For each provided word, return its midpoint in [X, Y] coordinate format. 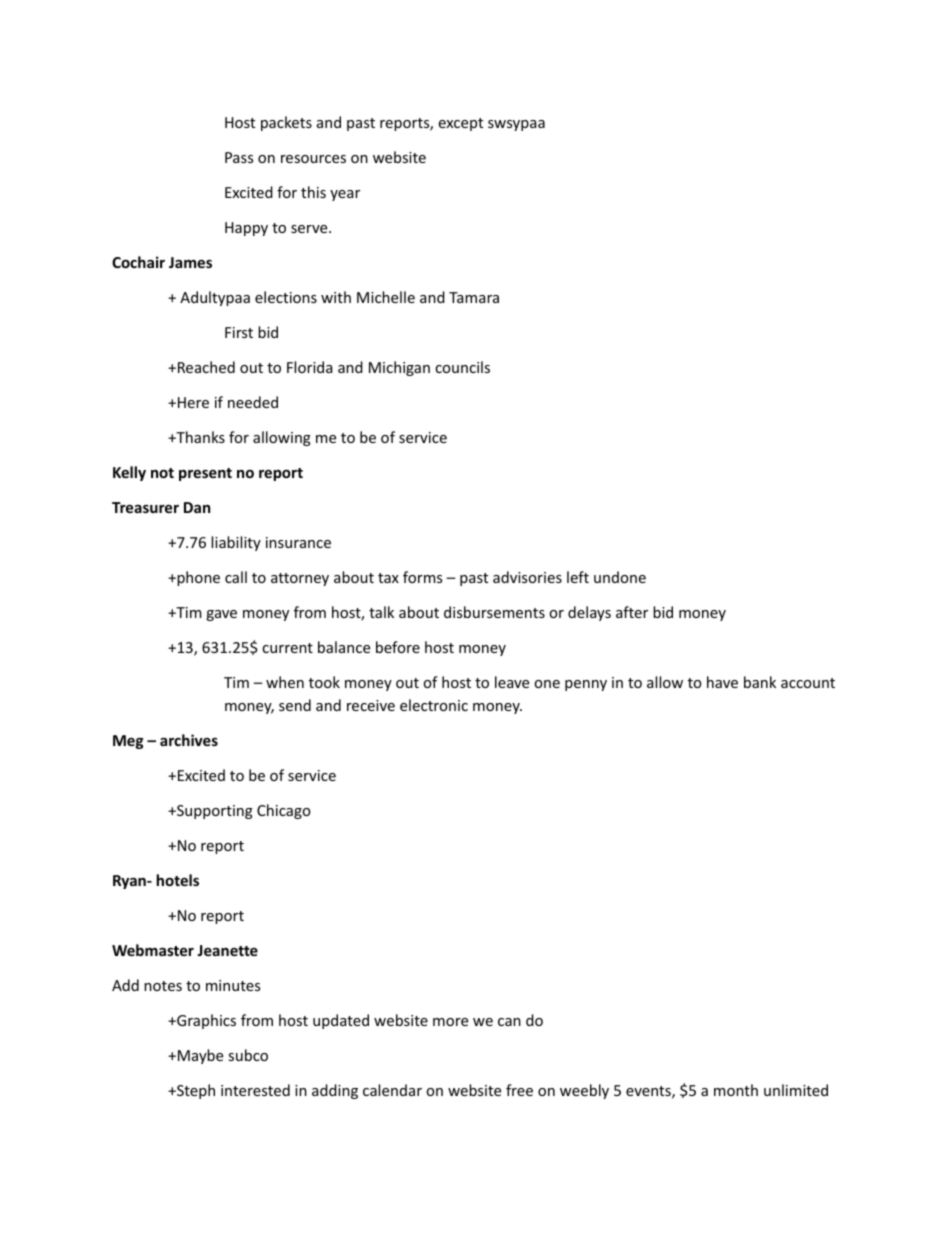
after [632, 612]
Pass [239, 157]
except [460, 124]
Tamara [474, 297]
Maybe [199, 1056]
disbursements [494, 612]
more [450, 1022]
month [736, 1090]
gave [221, 615]
